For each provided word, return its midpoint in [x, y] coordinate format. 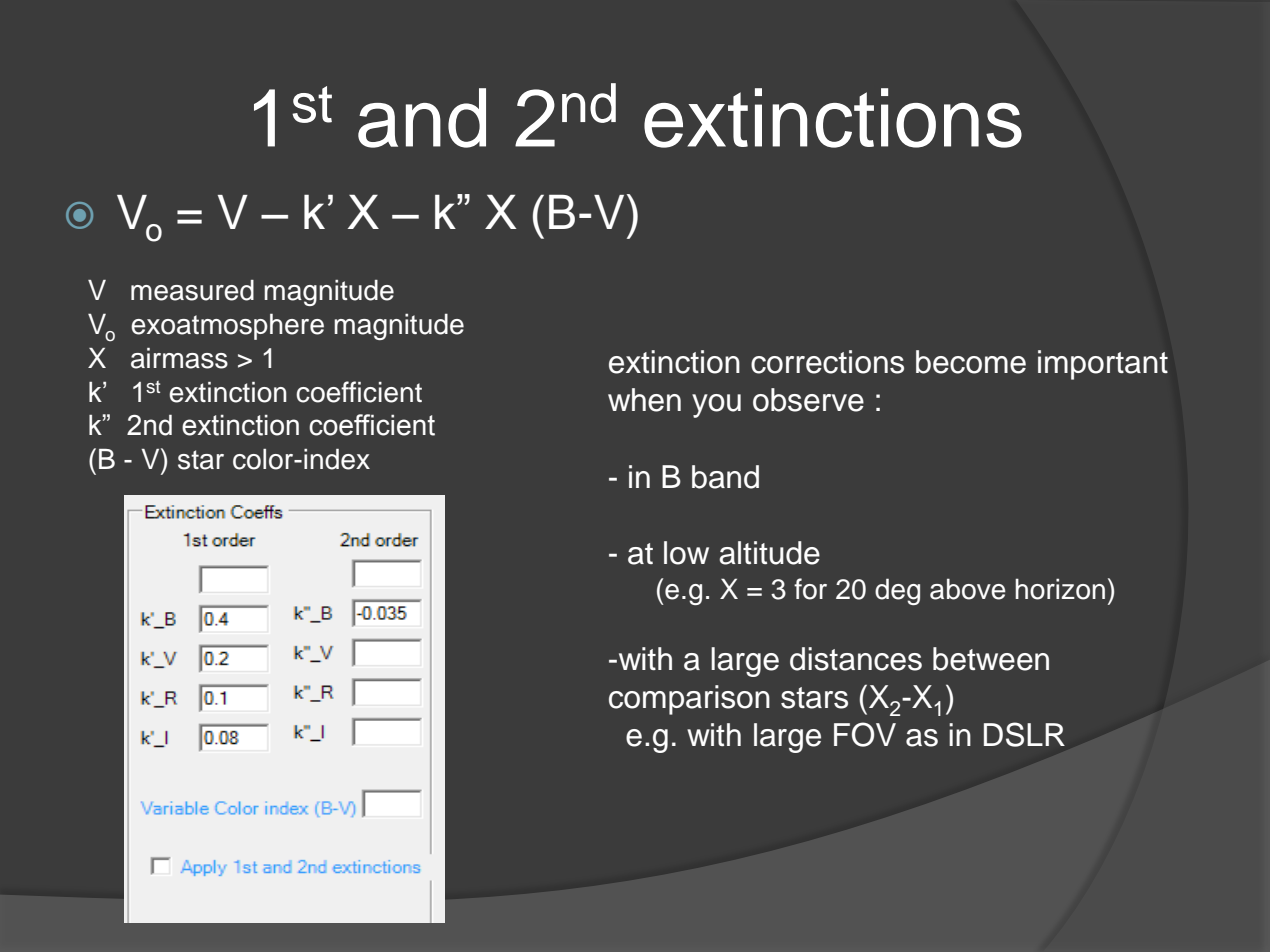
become [971, 362]
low [686, 553]
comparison [689, 700]
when [644, 400]
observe [808, 400]
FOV [865, 734]
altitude [769, 553]
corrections [827, 362]
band [725, 477]
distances [856, 659]
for [810, 589]
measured [192, 290]
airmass [179, 358]
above [968, 589]
